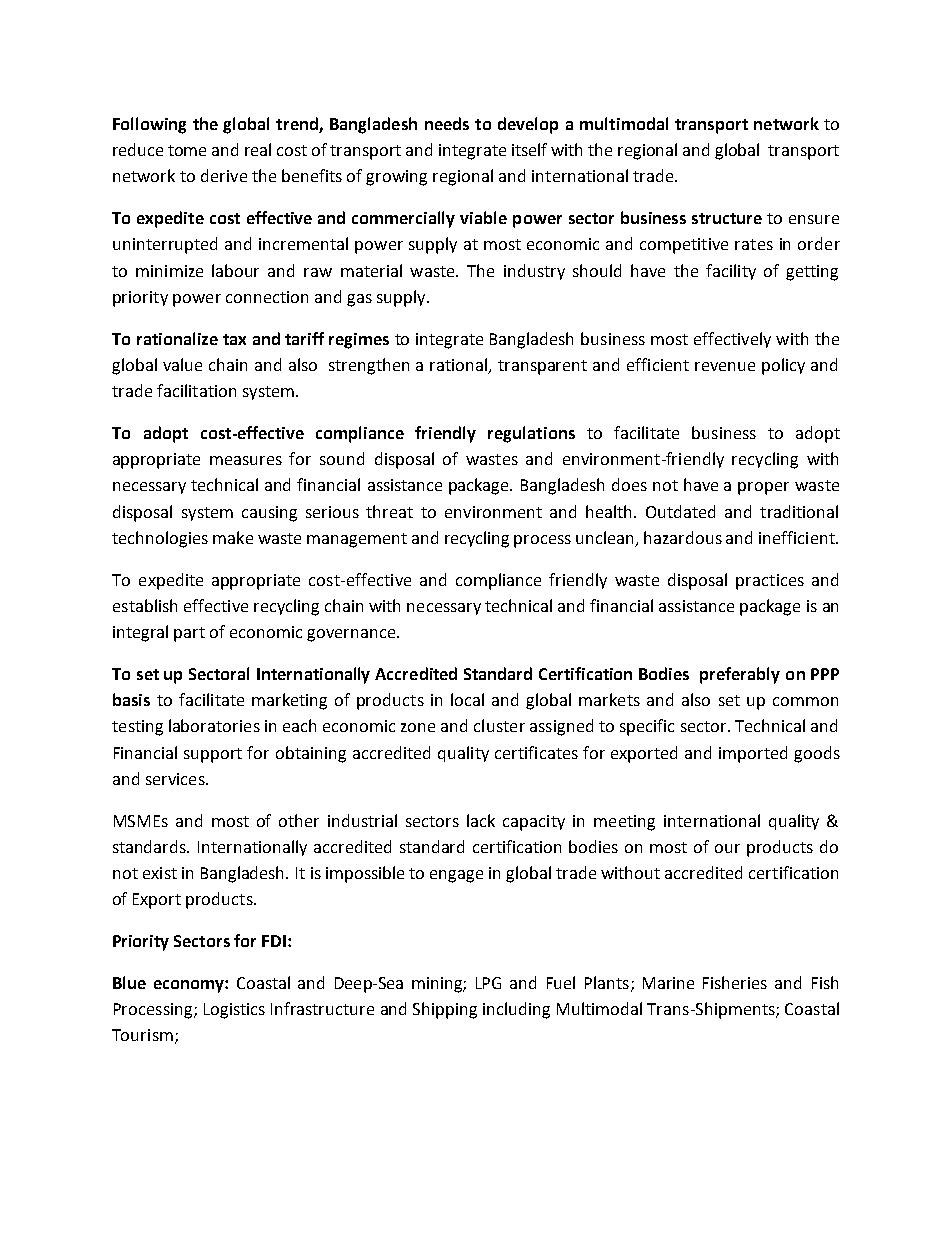  What do you see at coordinates (233, 537) in the screenshot?
I see `make` at bounding box center [233, 537].
